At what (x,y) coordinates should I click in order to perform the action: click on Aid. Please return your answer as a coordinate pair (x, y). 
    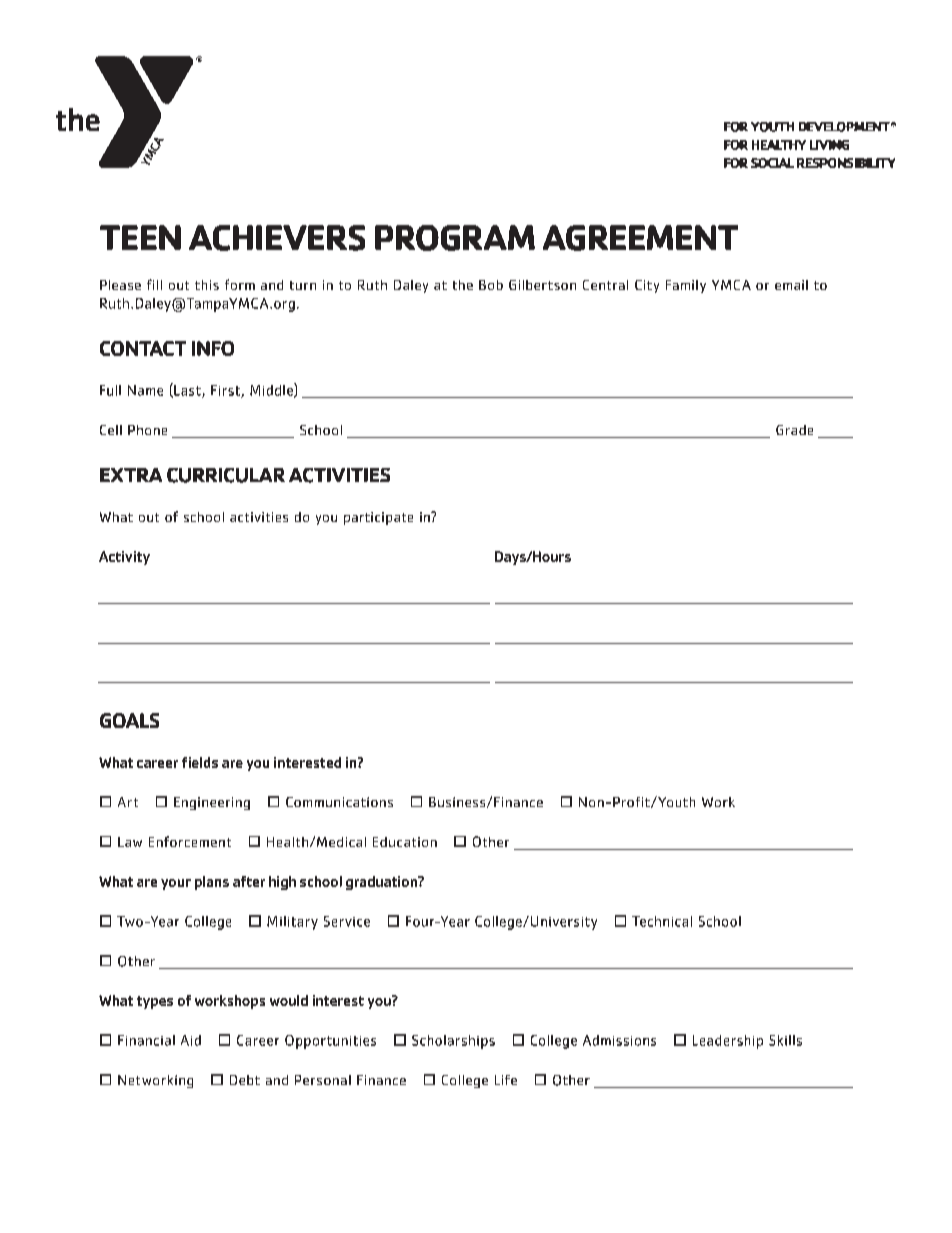
    Looking at the image, I should click on (191, 1040).
